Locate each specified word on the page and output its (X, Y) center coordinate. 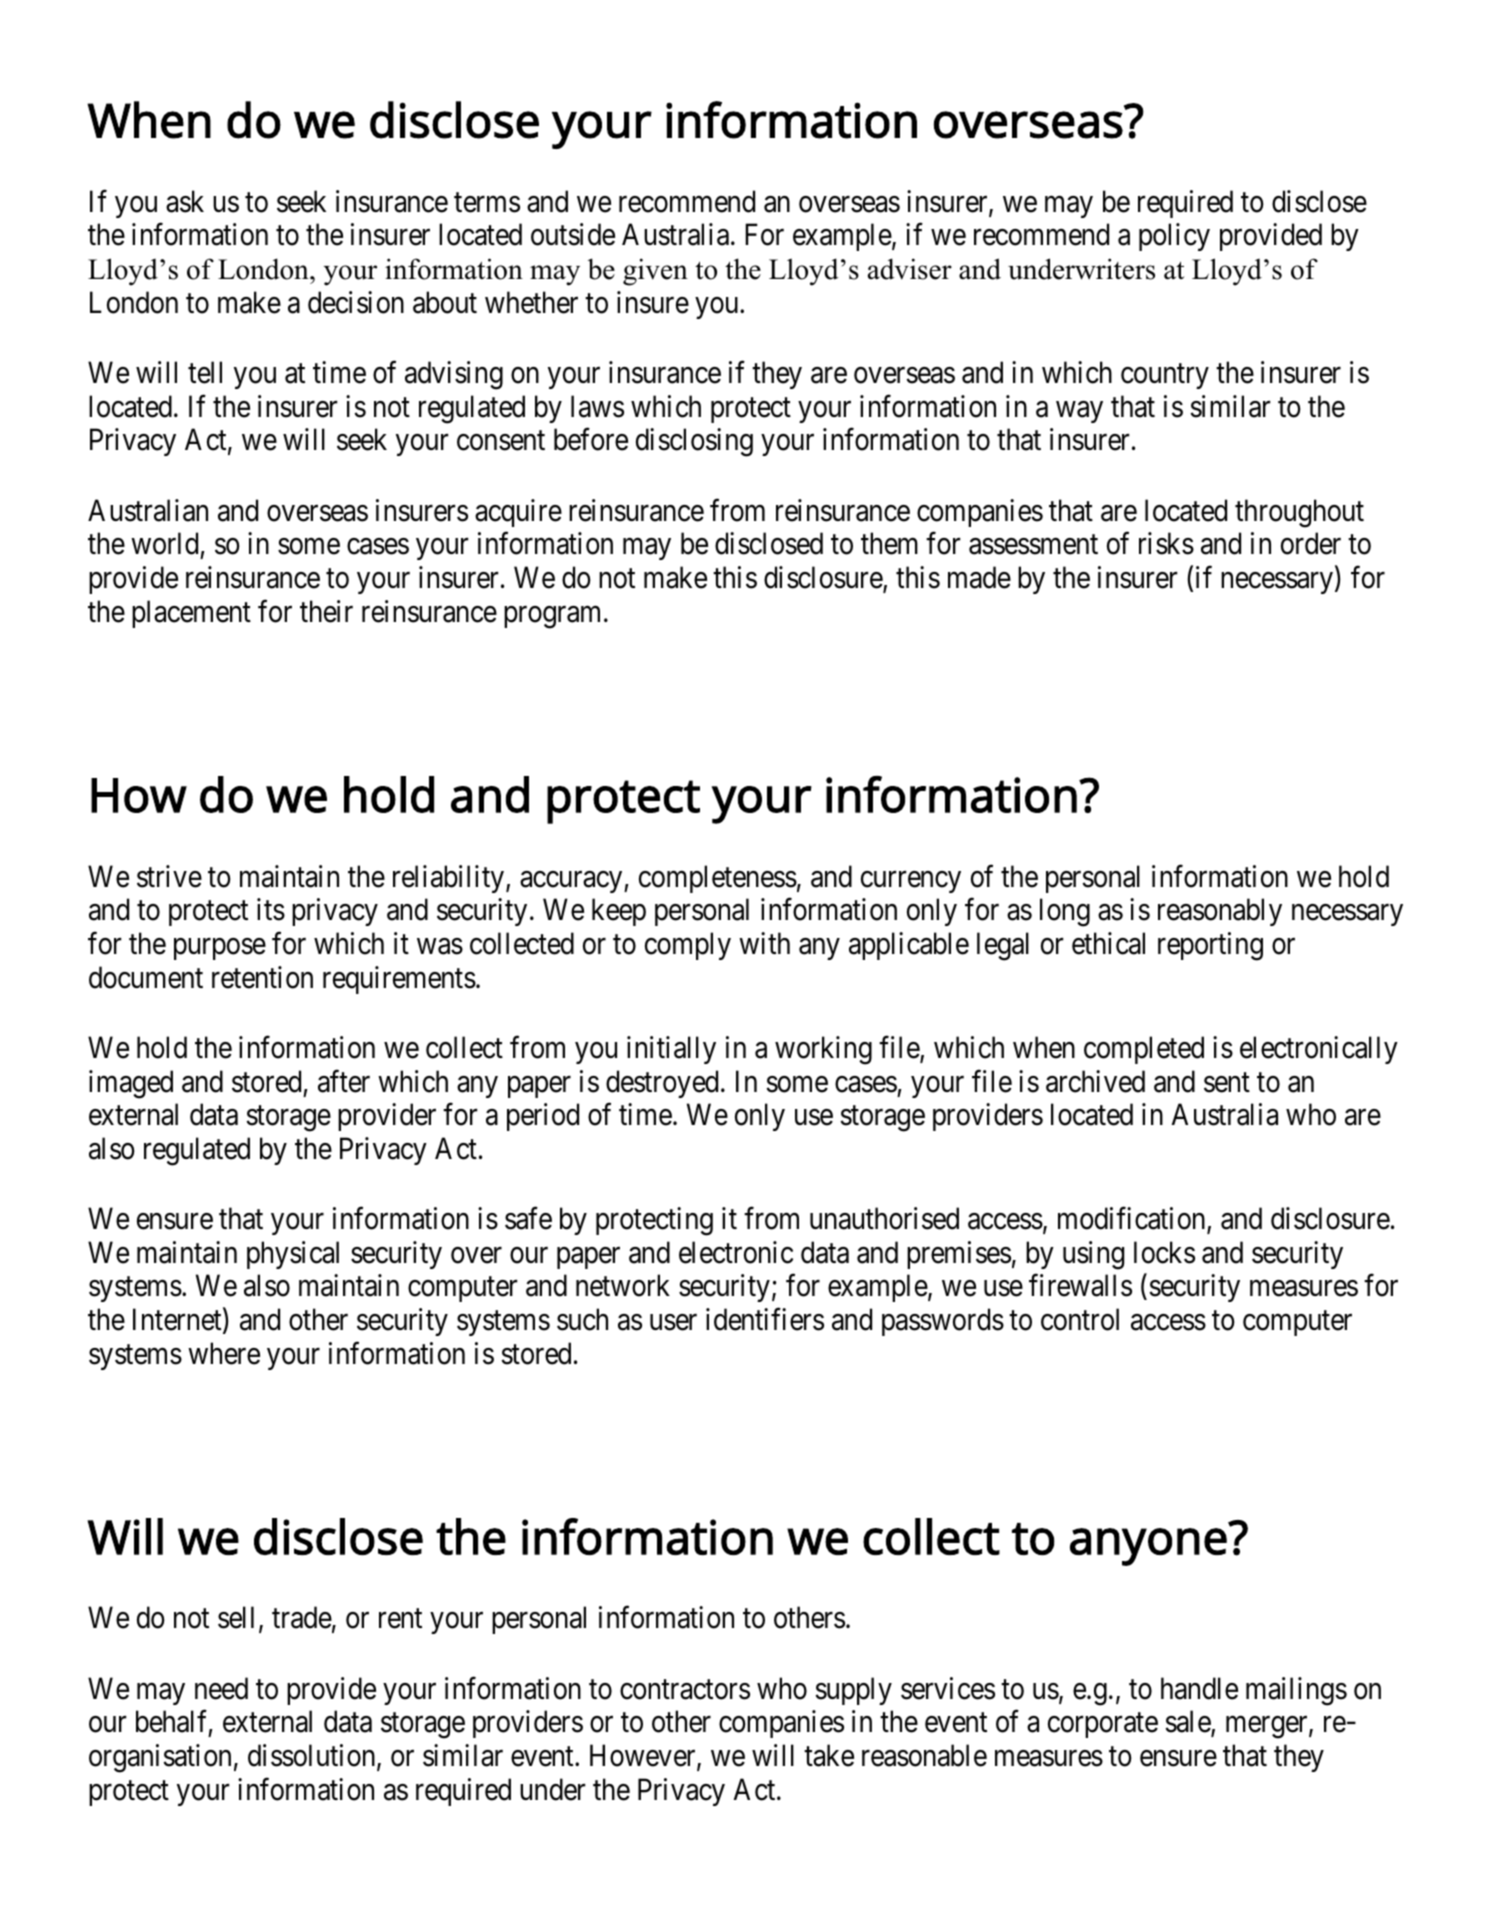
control (1080, 1319)
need (221, 1688)
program (552, 617)
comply (688, 946)
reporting (1210, 946)
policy (1174, 237)
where (224, 1353)
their (326, 611)
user (673, 1323)
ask (185, 201)
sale (1188, 1723)
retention (262, 977)
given (655, 272)
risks (1166, 543)
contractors (685, 1690)
